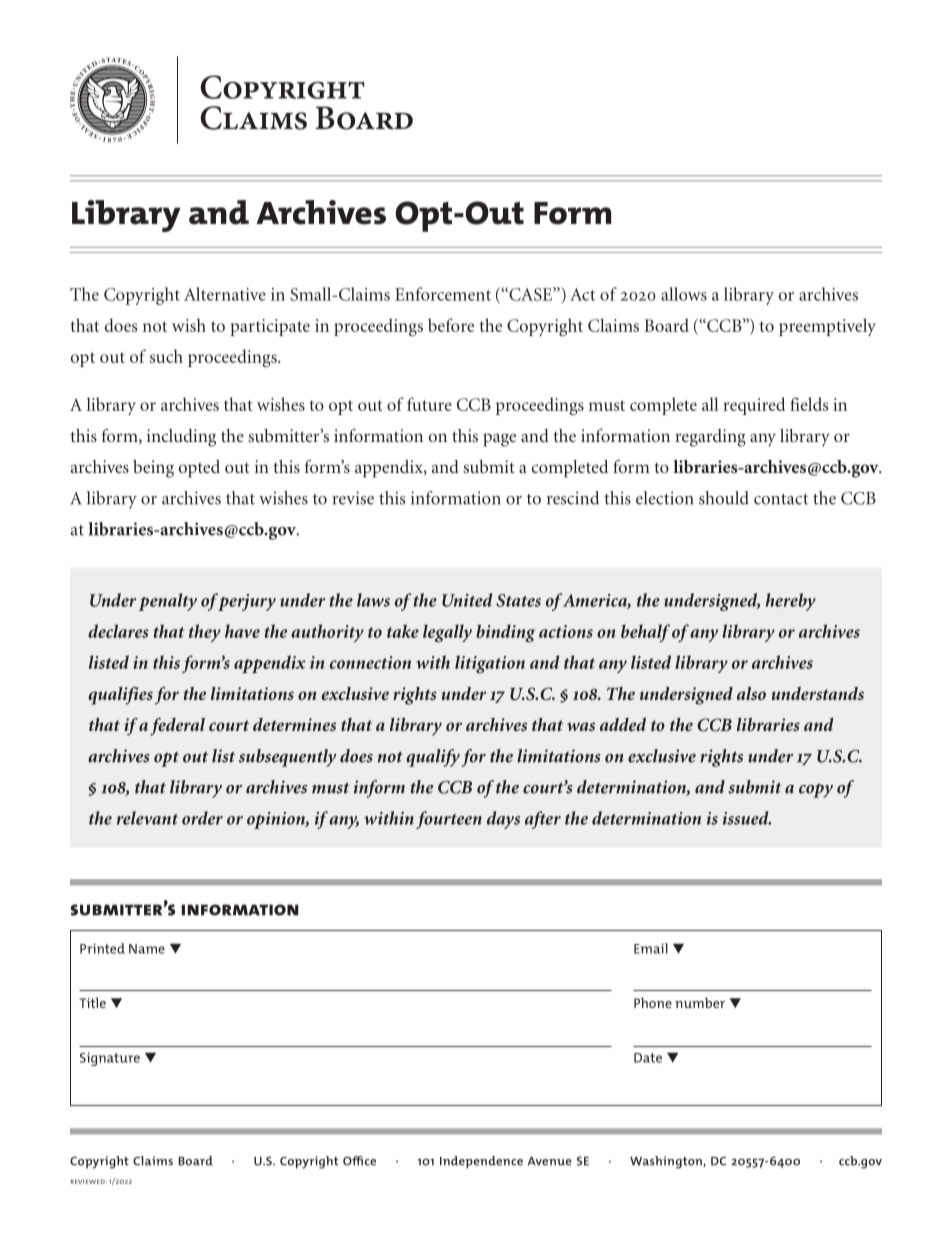 The width and height of the image is (952, 1233). What do you see at coordinates (166, 356) in the image?
I see `such` at bounding box center [166, 356].
